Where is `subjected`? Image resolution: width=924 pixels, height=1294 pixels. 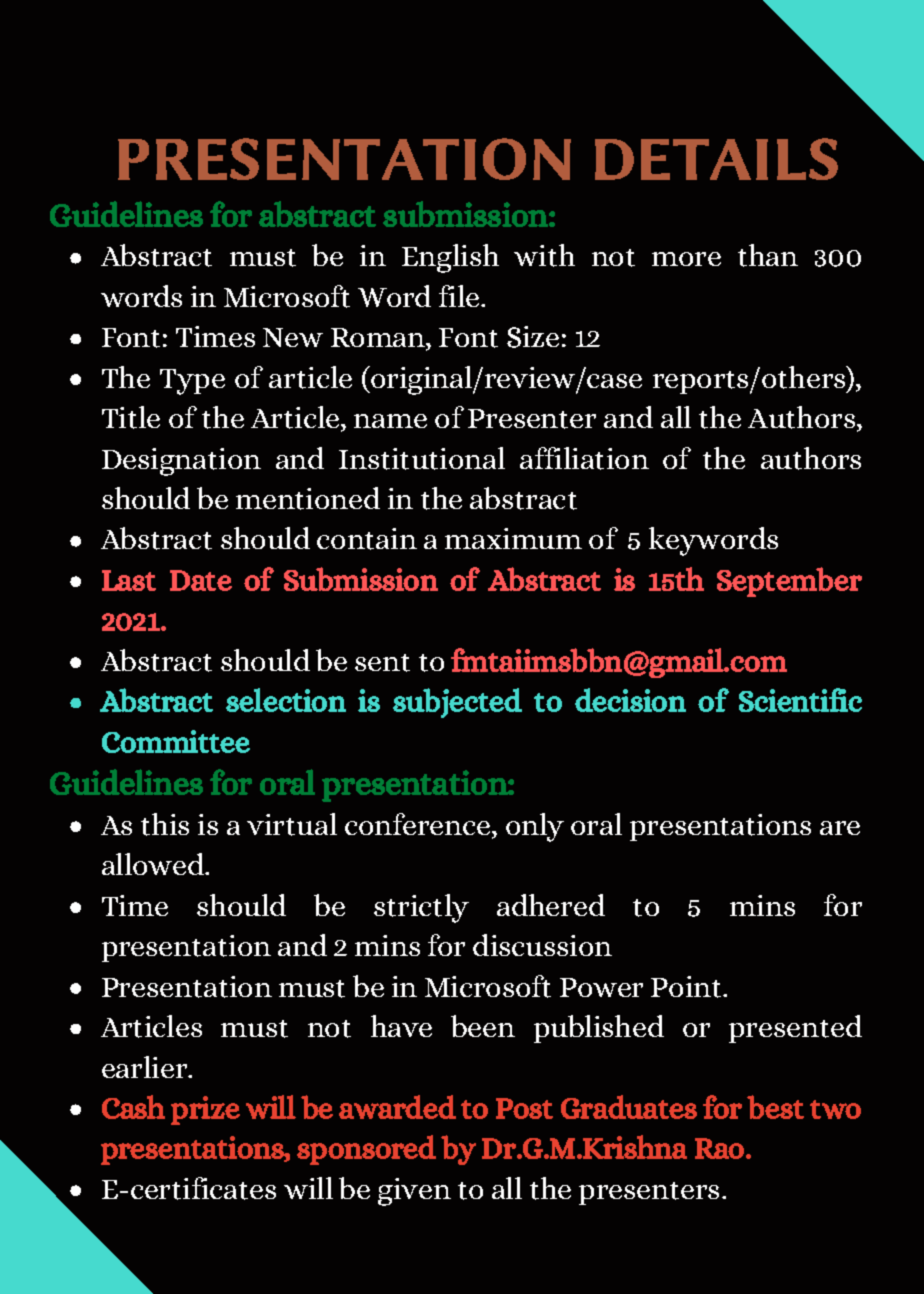 subjected is located at coordinates (457, 703).
